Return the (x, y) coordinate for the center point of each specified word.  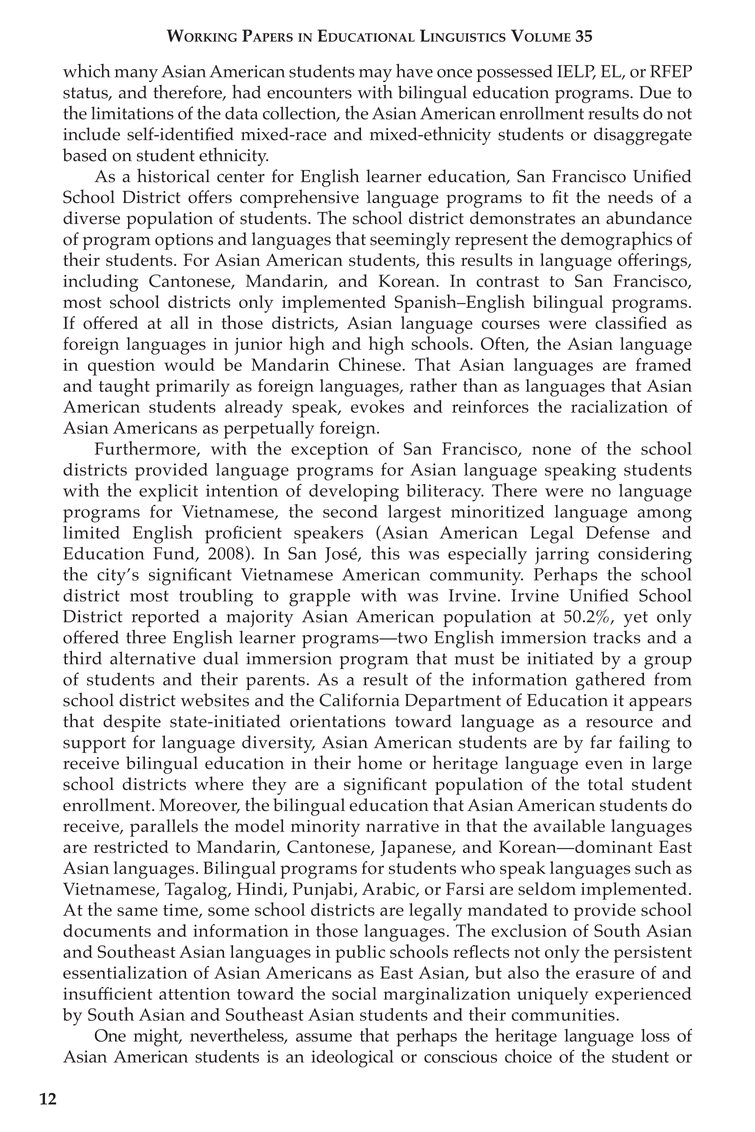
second (350, 511)
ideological (352, 1059)
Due (655, 92)
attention (194, 993)
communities (564, 1014)
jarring (562, 556)
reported (165, 618)
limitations (132, 113)
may (375, 75)
